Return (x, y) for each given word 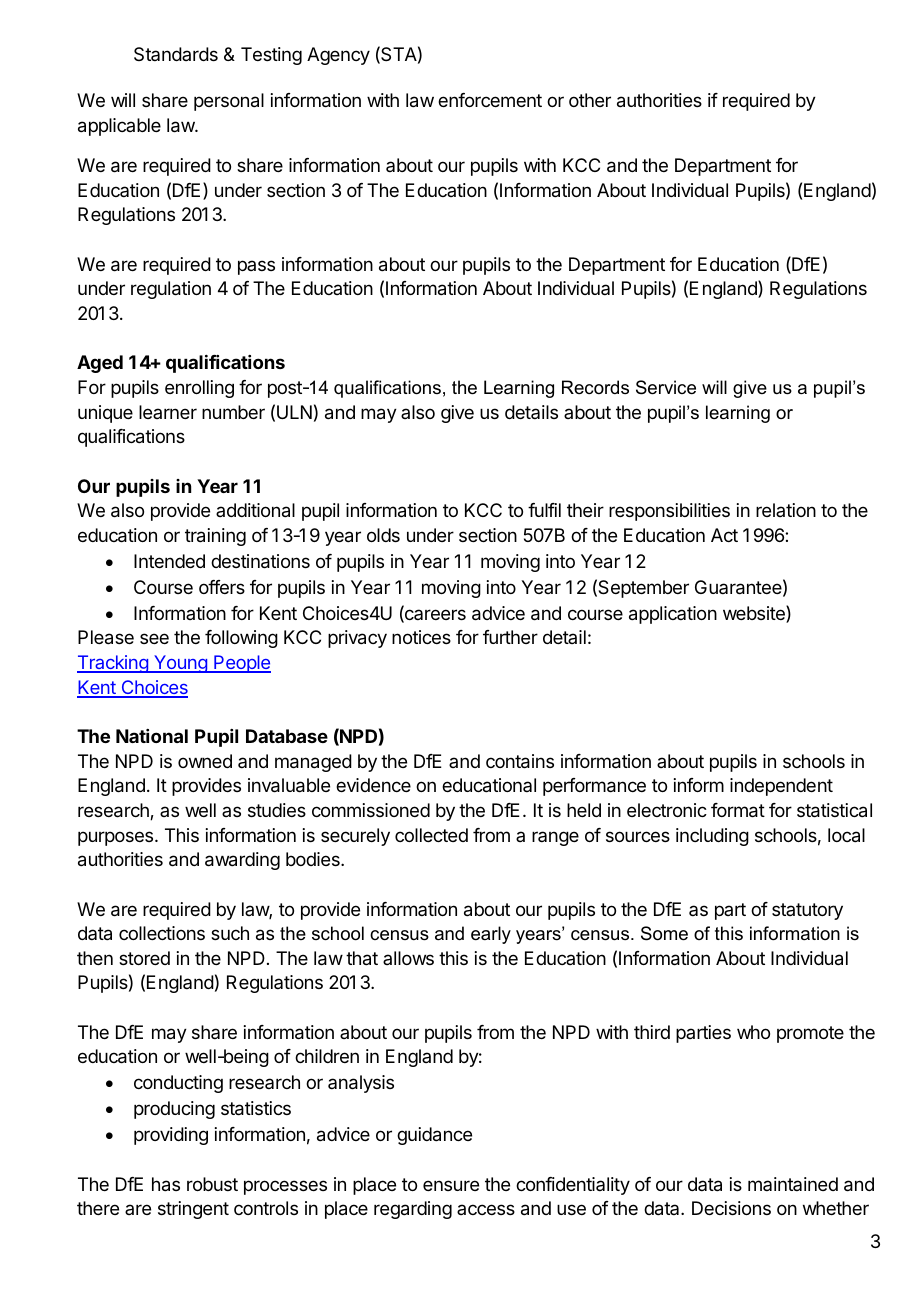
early (491, 935)
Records (595, 387)
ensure (451, 1185)
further (510, 637)
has (166, 1184)
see (154, 638)
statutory (807, 911)
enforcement (490, 100)
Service (666, 387)
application (673, 615)
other (590, 100)
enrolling (199, 389)
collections (162, 933)
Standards (176, 54)
